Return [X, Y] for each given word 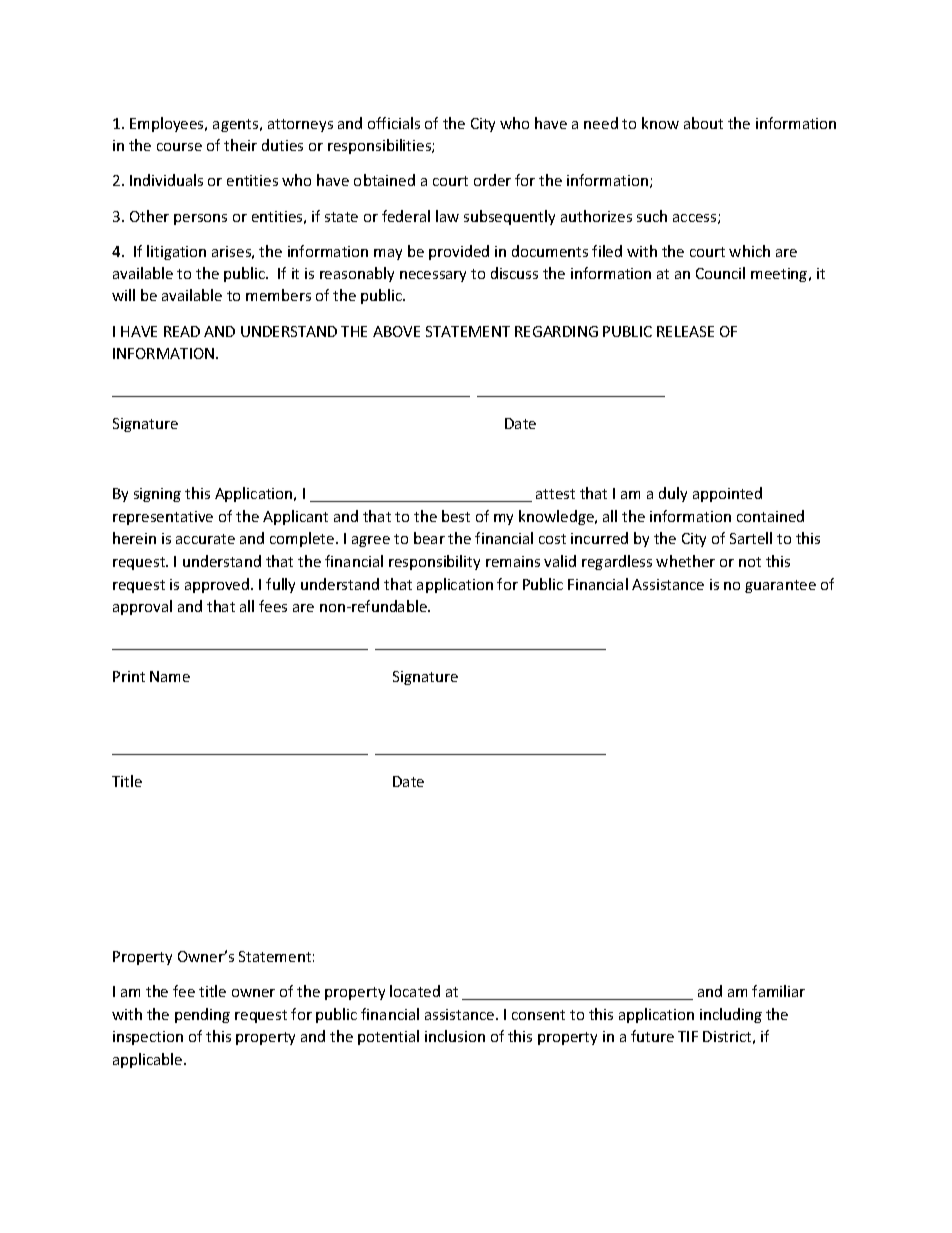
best [456, 516]
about [703, 123]
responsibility [434, 562]
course [179, 147]
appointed [727, 494]
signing [157, 495]
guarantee [780, 586]
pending [202, 1015]
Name [170, 676]
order [492, 180]
